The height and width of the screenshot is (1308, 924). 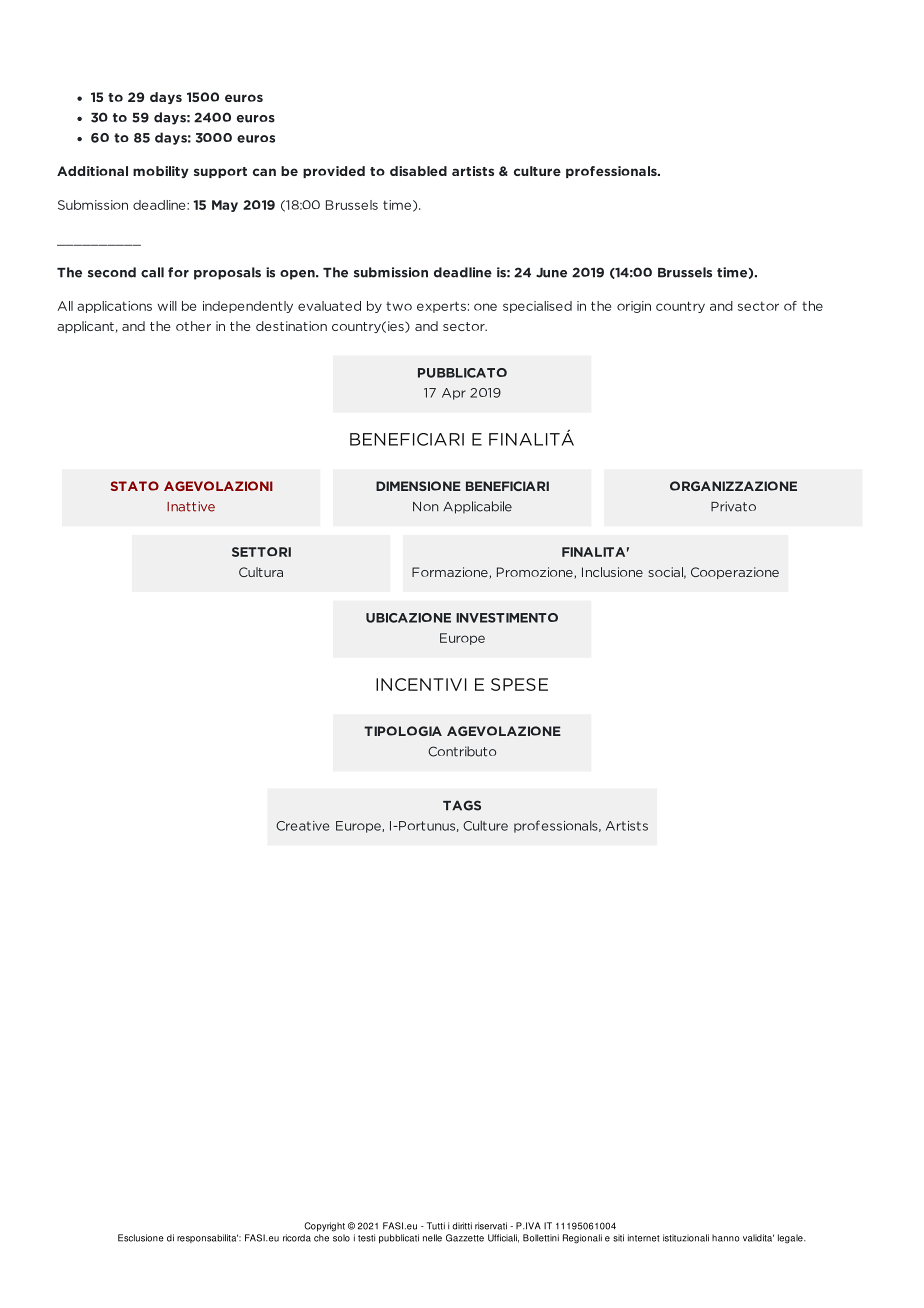 What do you see at coordinates (462, 805) in the screenshot?
I see `TAGS` at bounding box center [462, 805].
